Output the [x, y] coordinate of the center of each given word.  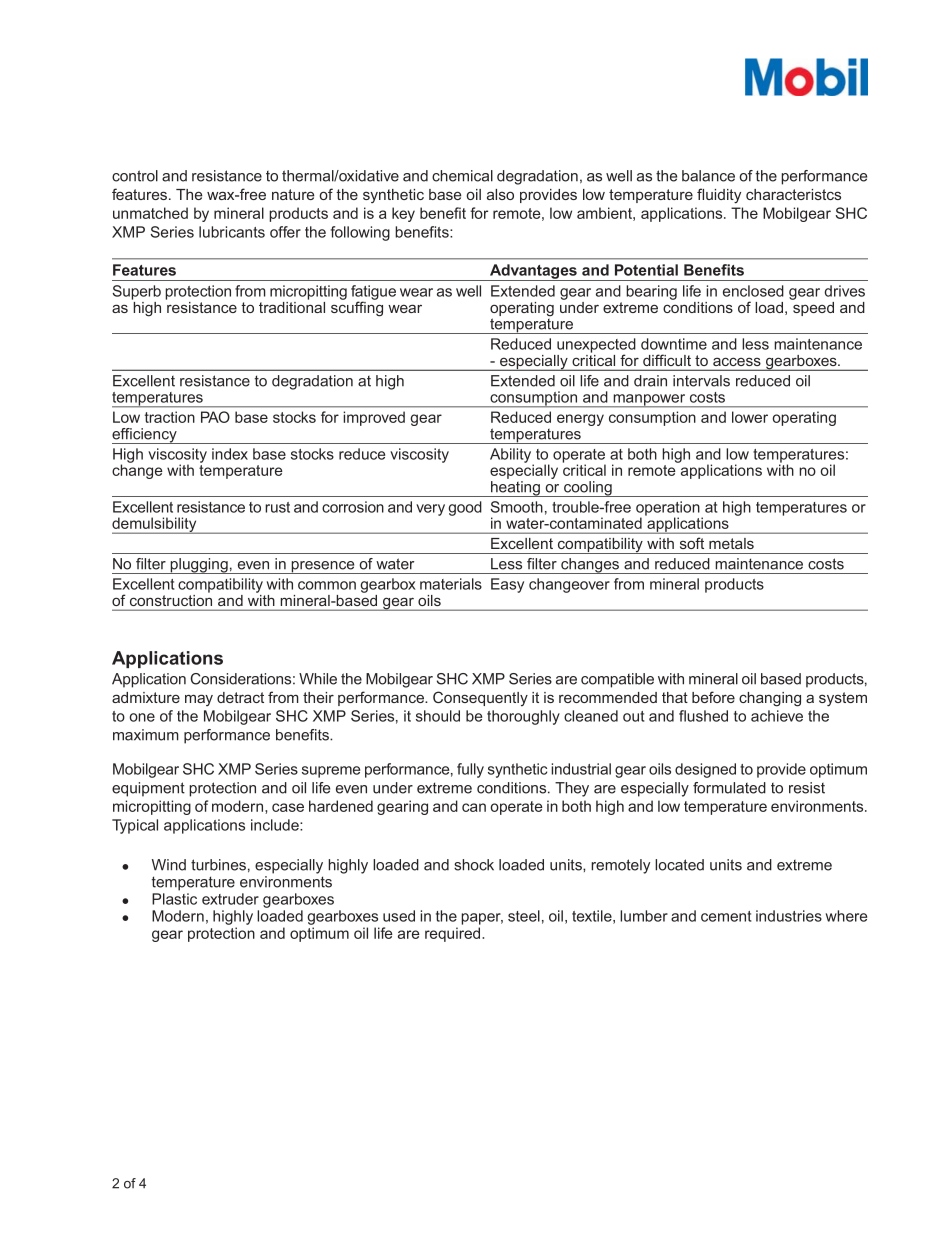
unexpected [596, 346]
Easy [507, 585]
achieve [777, 716]
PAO [215, 417]
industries [789, 916]
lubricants [232, 232]
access [737, 362]
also [500, 194]
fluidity [719, 196]
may [199, 700]
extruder [230, 899]
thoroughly [523, 717]
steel [524, 916]
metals [731, 543]
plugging [199, 566]
